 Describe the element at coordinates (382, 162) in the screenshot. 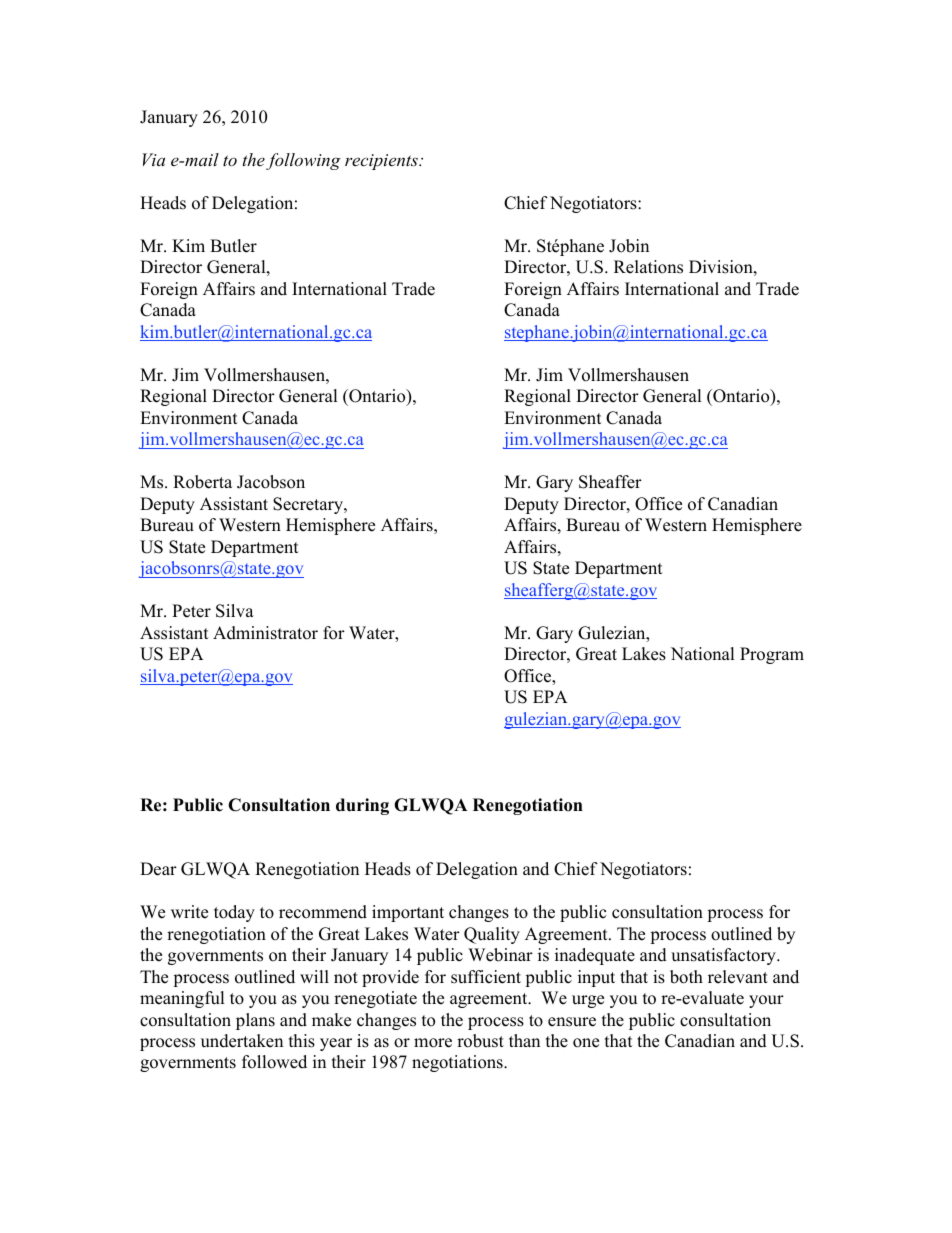

I see `recipients` at that location.
